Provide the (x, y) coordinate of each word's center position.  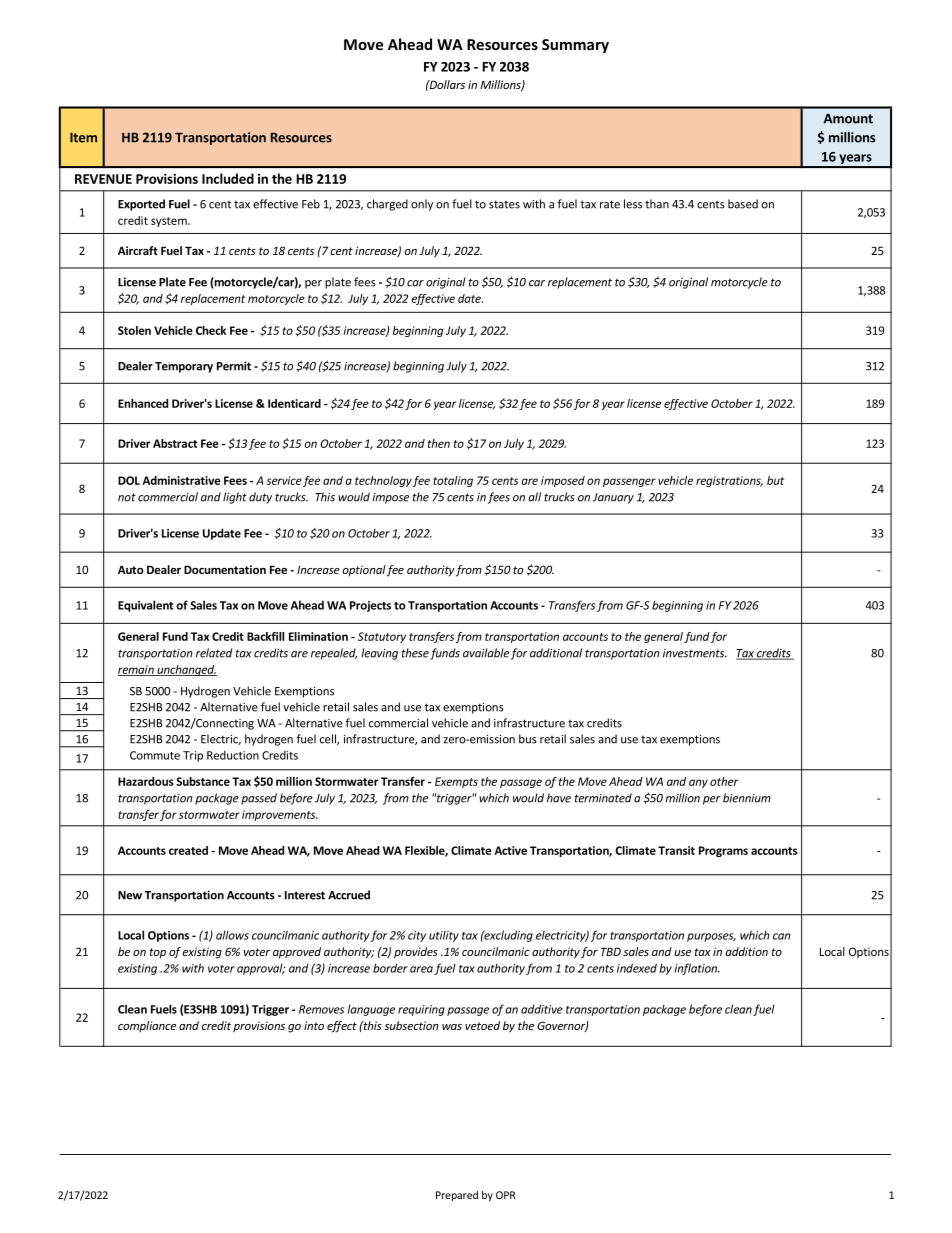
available (486, 653)
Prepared (457, 1196)
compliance (147, 1026)
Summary (575, 46)
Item (83, 137)
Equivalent (145, 606)
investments (695, 653)
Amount (848, 118)
